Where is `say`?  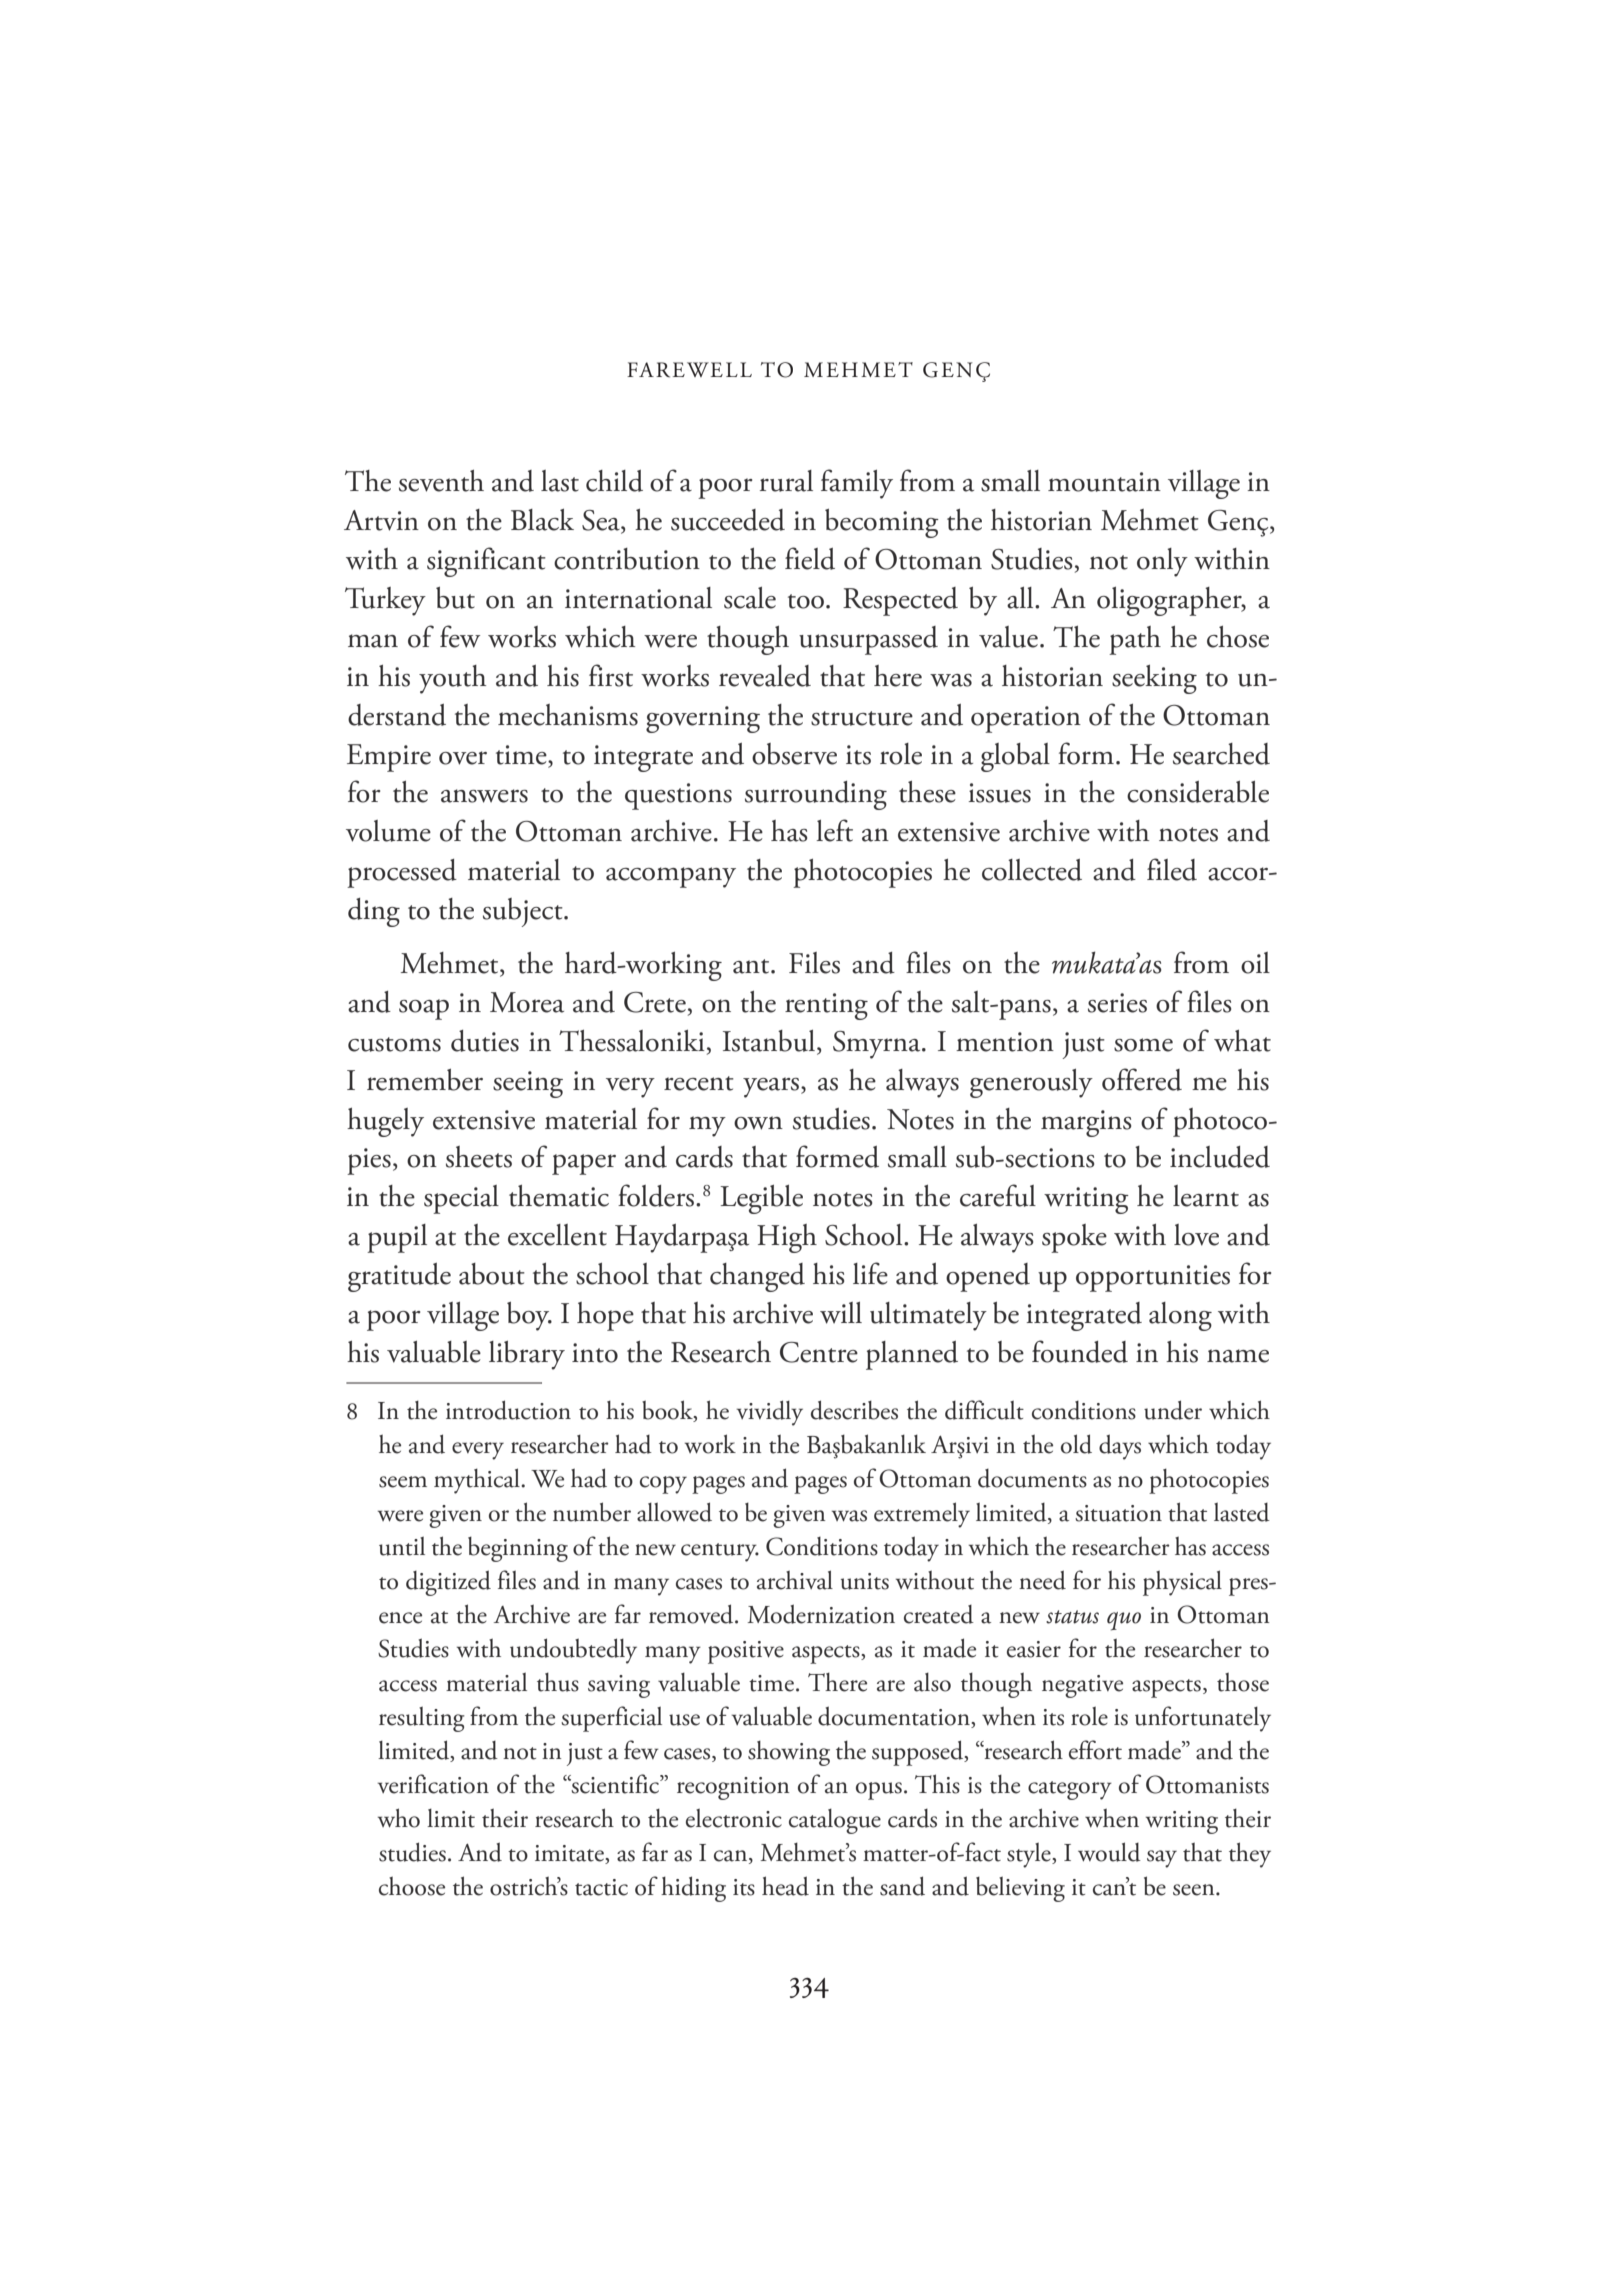
say is located at coordinates (1162, 1859).
